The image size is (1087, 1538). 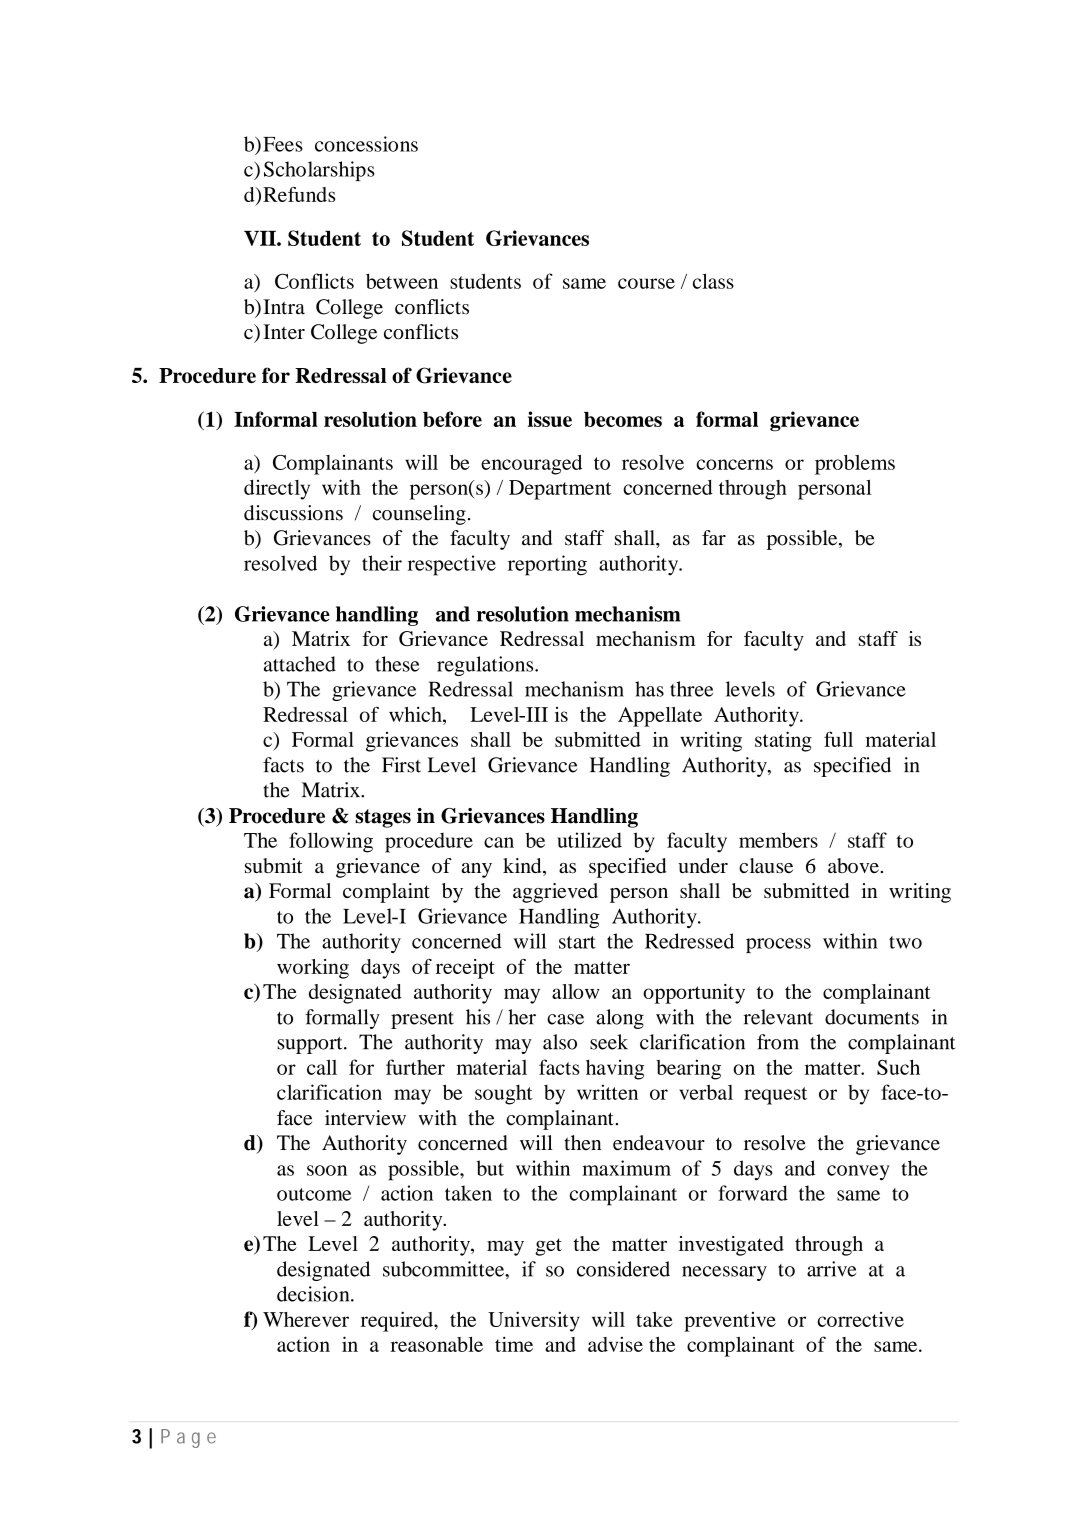 What do you see at coordinates (366, 144) in the image?
I see `concessions` at bounding box center [366, 144].
